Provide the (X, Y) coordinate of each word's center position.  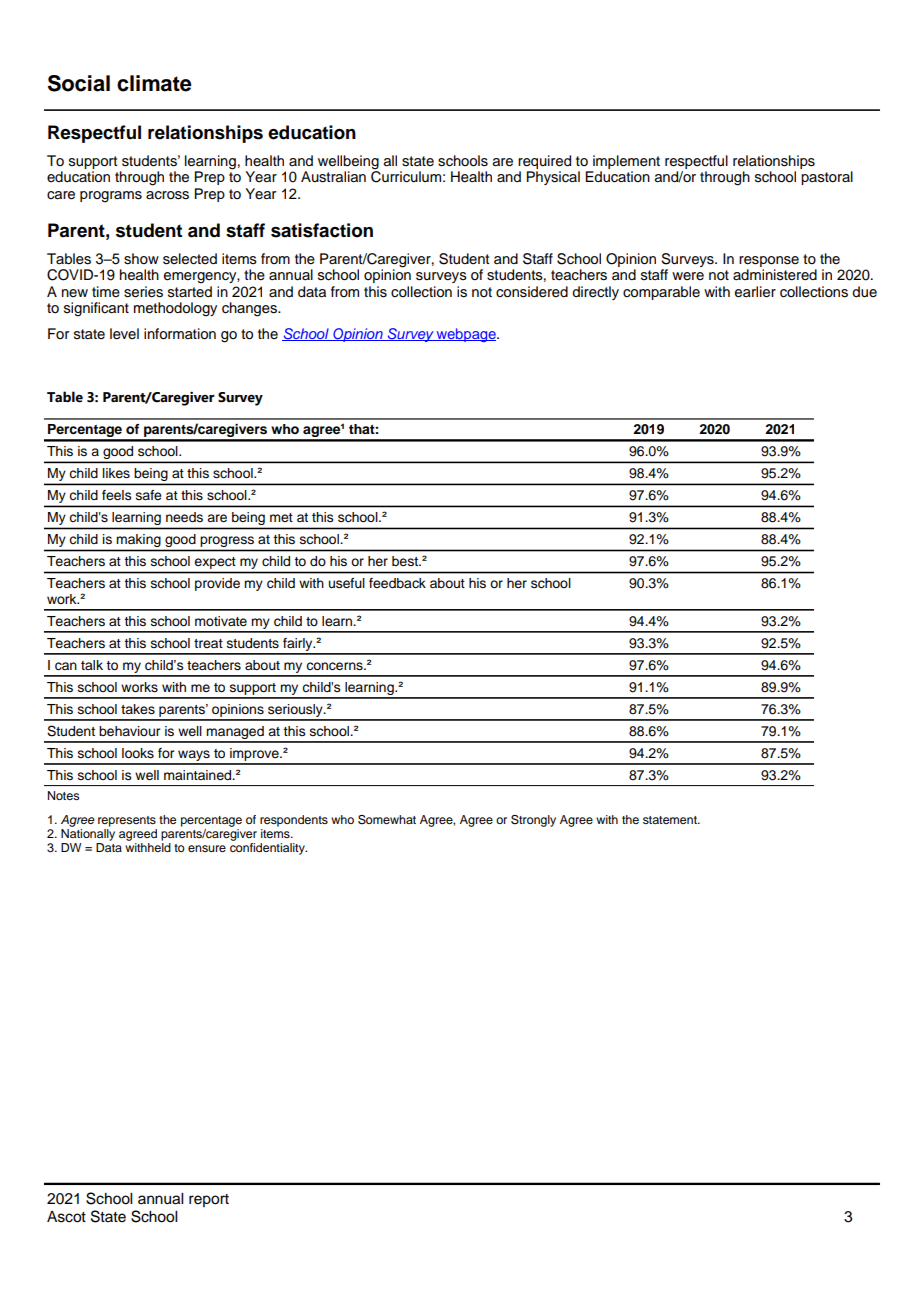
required (544, 162)
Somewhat (387, 820)
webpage (466, 335)
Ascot (66, 1217)
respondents (294, 821)
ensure (207, 848)
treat (208, 643)
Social (79, 83)
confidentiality (268, 847)
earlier (755, 292)
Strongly (533, 821)
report (209, 1200)
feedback (397, 583)
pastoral (827, 178)
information (180, 334)
